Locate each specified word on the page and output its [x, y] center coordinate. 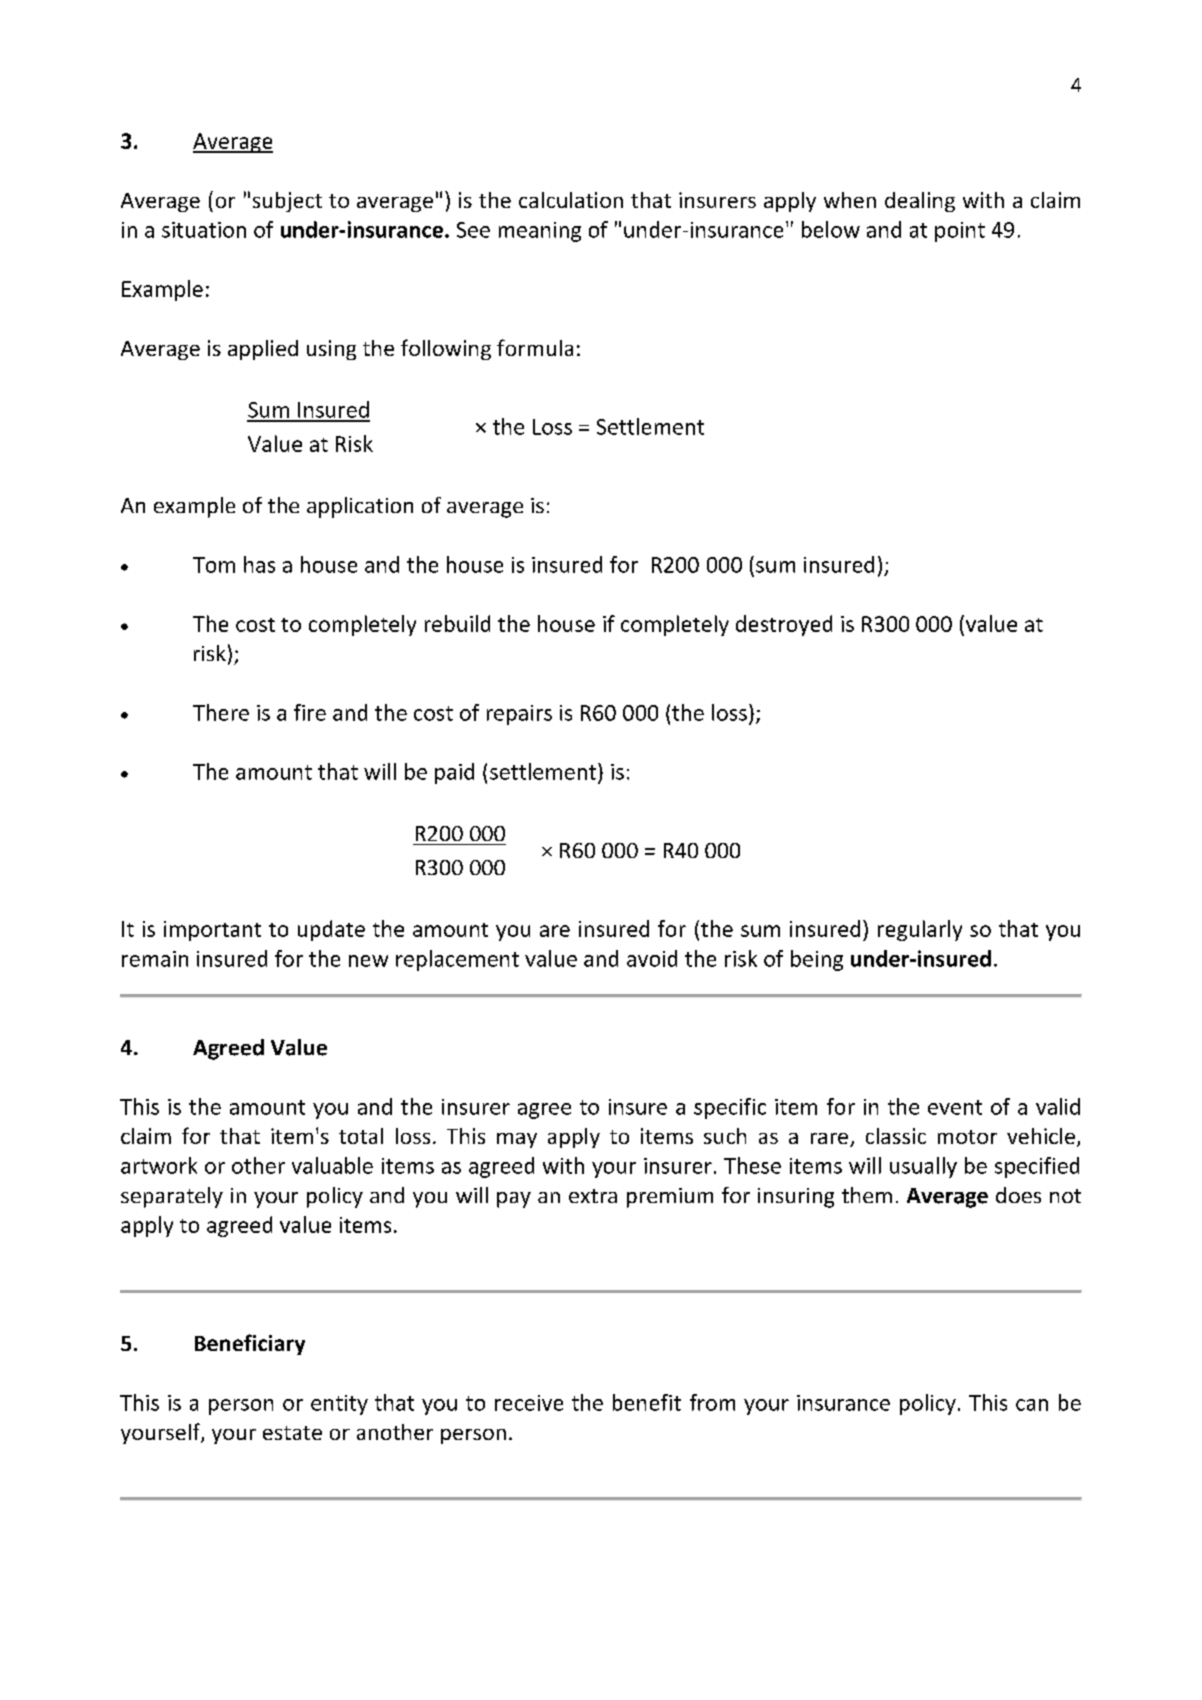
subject [287, 202]
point [960, 232]
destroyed [784, 625]
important [212, 931]
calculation [571, 200]
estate [292, 1433]
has [259, 564]
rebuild [457, 623]
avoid [652, 958]
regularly [920, 930]
